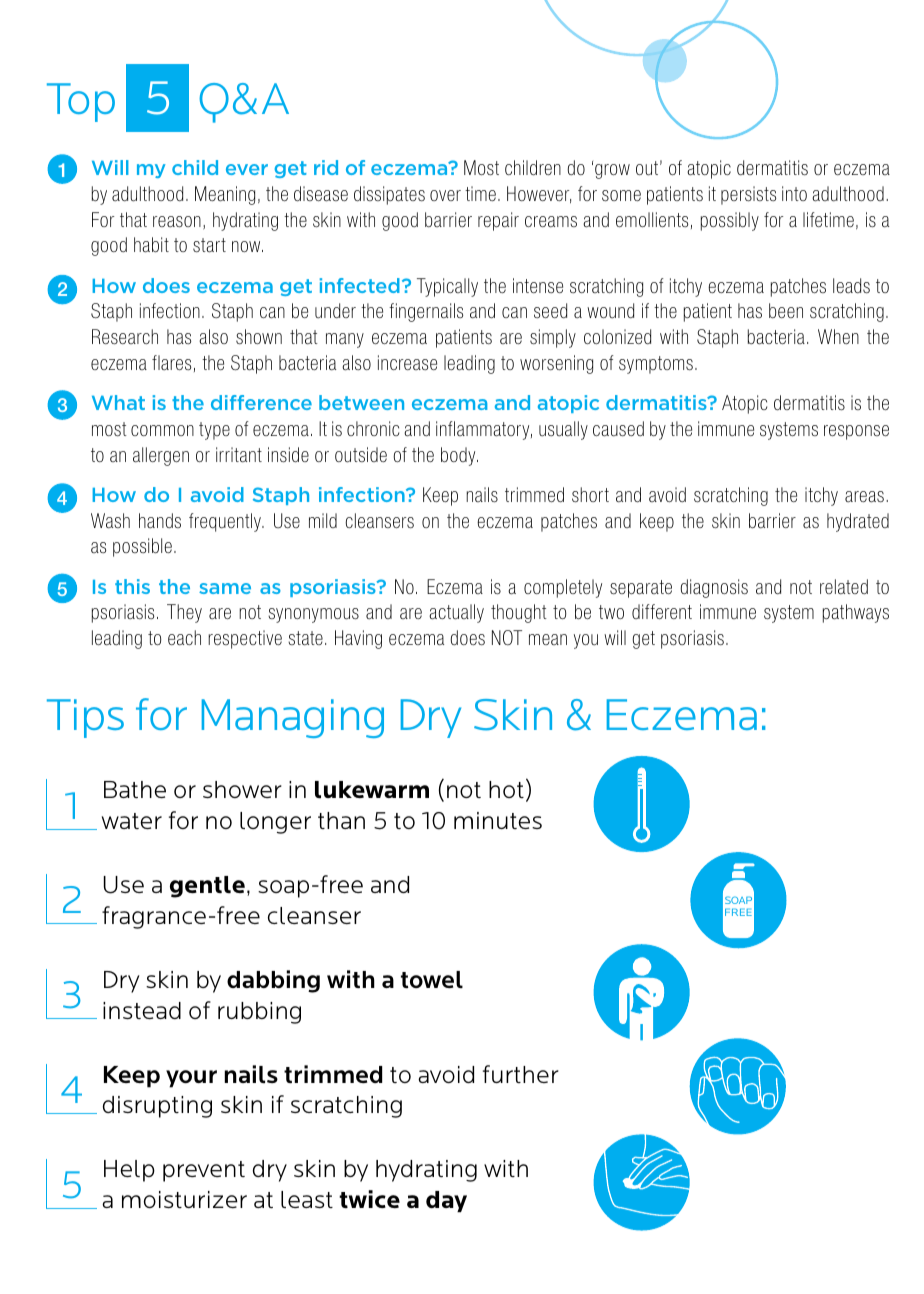  What do you see at coordinates (748, 195) in the image?
I see `persists` at bounding box center [748, 195].
